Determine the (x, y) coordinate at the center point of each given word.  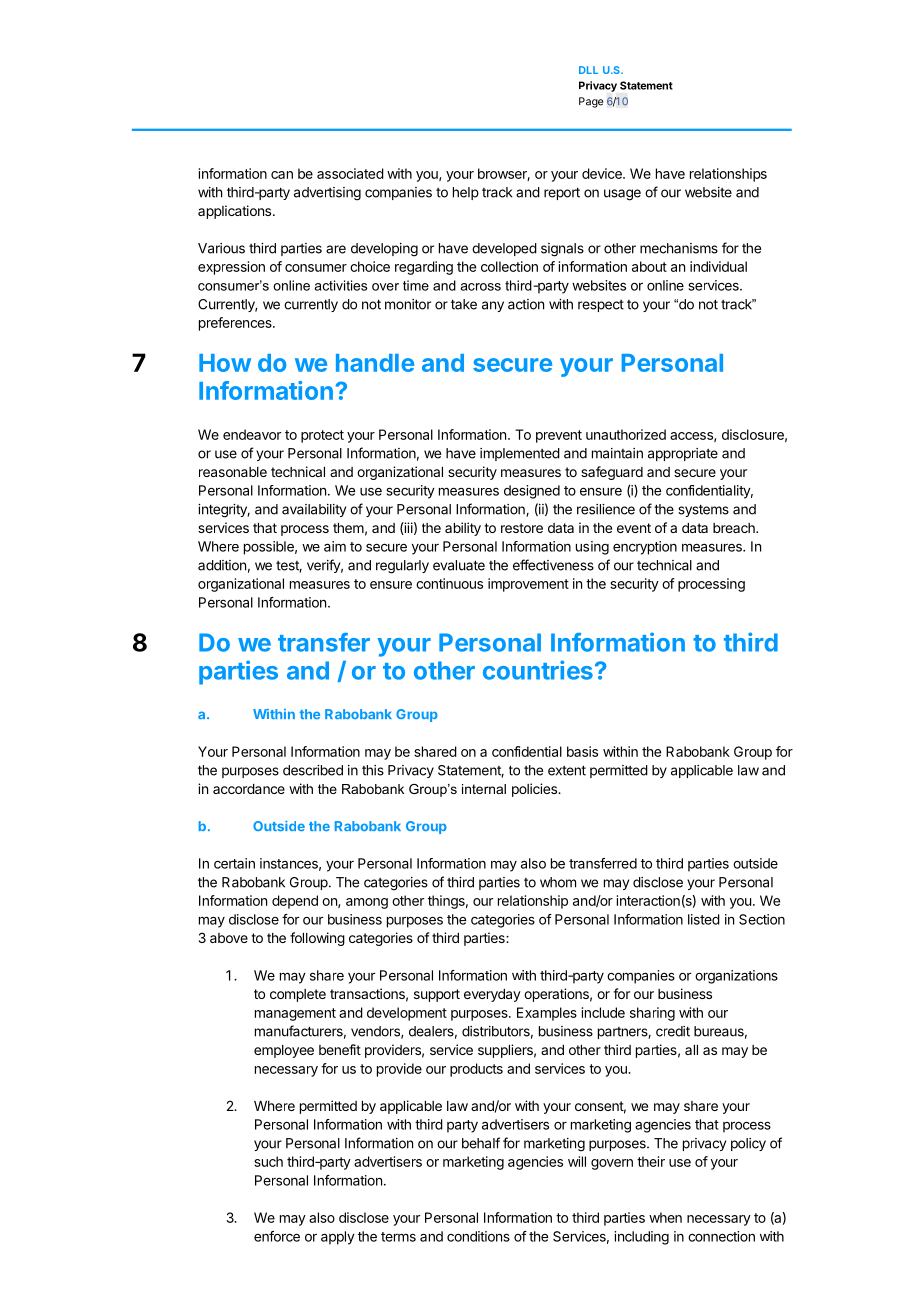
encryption (645, 548)
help (466, 193)
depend (295, 902)
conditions (478, 1236)
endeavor (252, 434)
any (493, 306)
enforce (277, 1236)
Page (591, 102)
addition (222, 565)
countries (538, 670)
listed (704, 919)
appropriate (683, 454)
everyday (492, 995)
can (282, 175)
